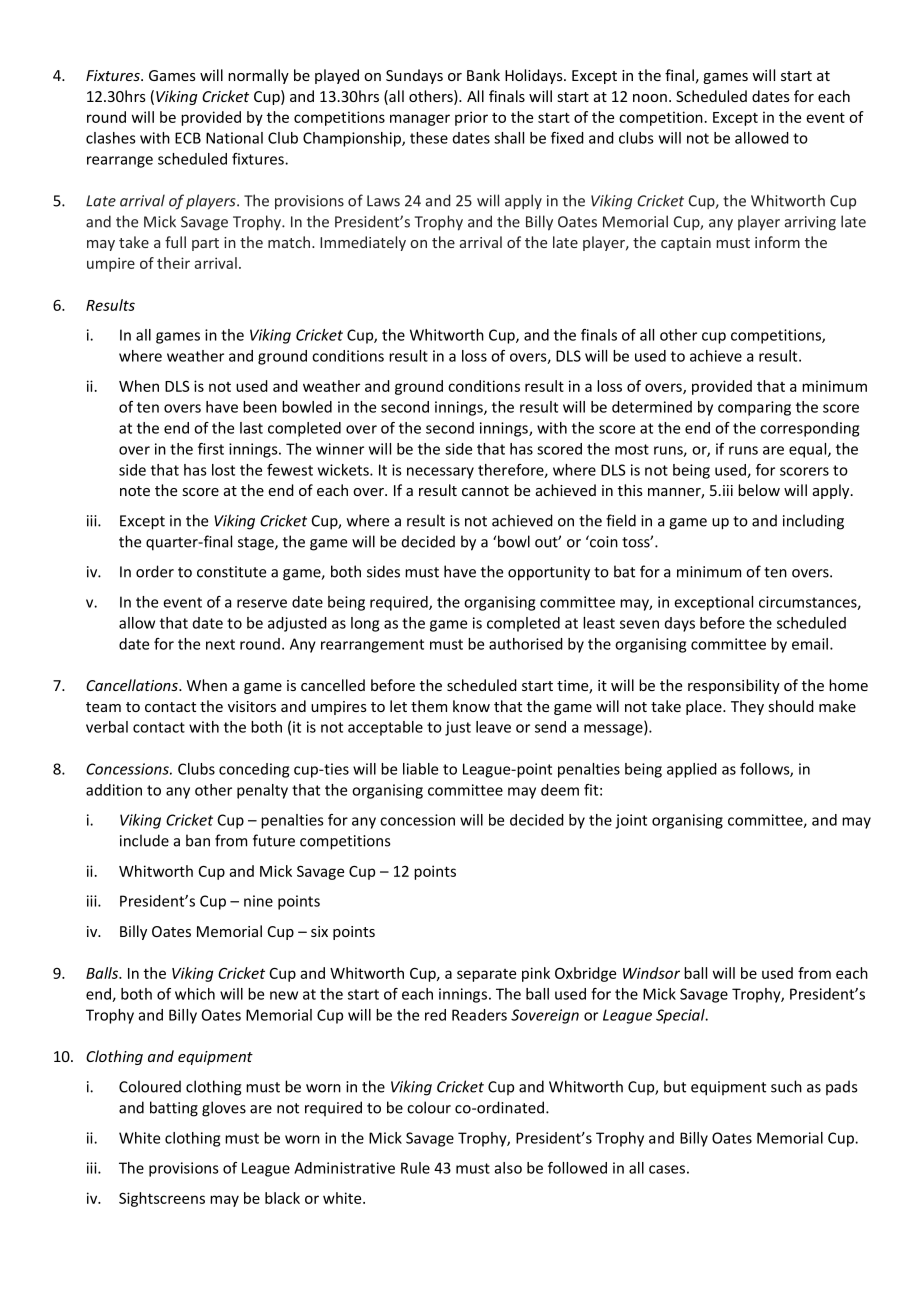 Image resolution: width=924 pixels, height=1308 pixels. Describe the element at coordinates (258, 901) in the screenshot. I see `nine` at that location.
